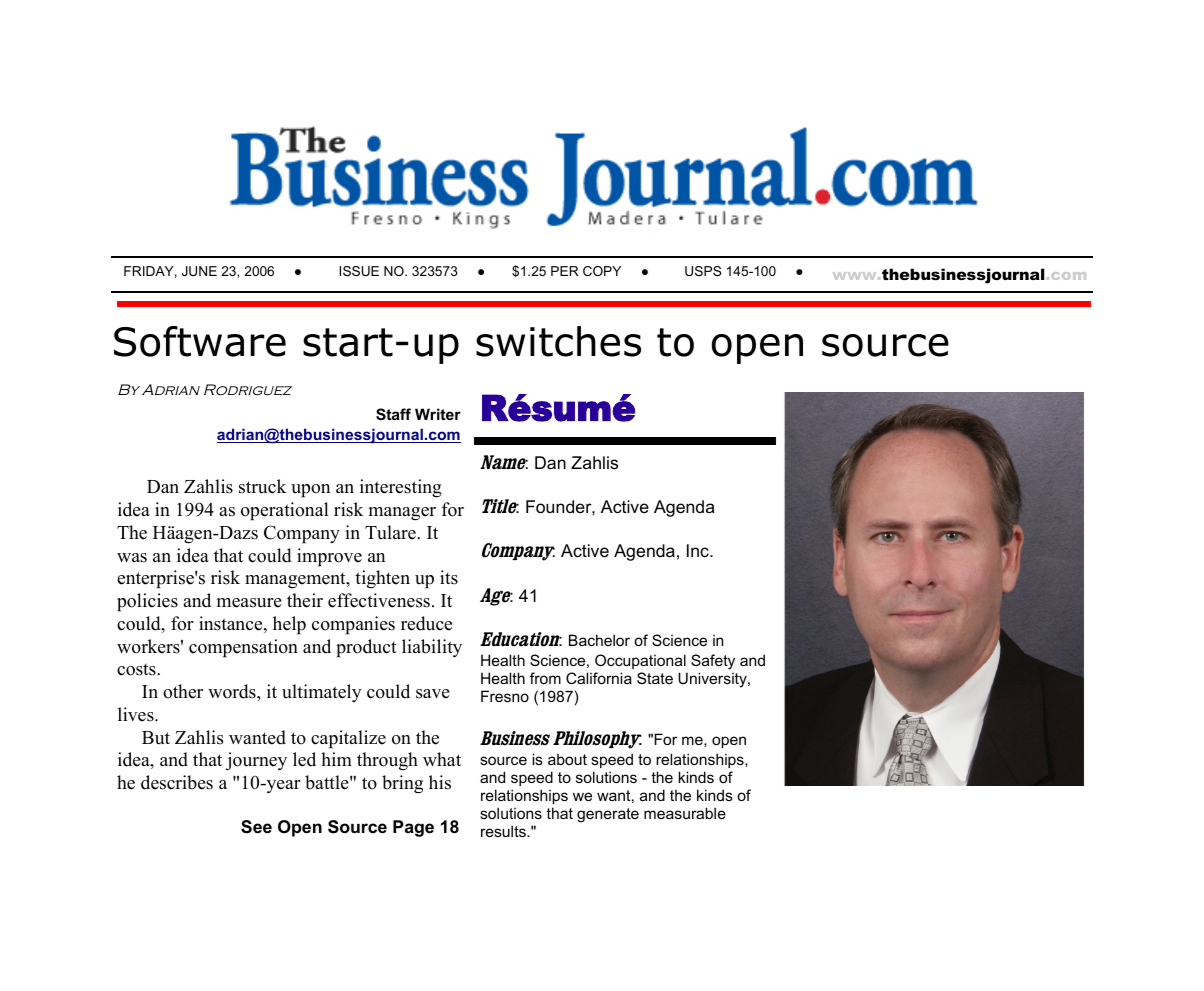 The width and height of the screenshot is (1204, 991). What do you see at coordinates (413, 828) in the screenshot?
I see `Page` at bounding box center [413, 828].
